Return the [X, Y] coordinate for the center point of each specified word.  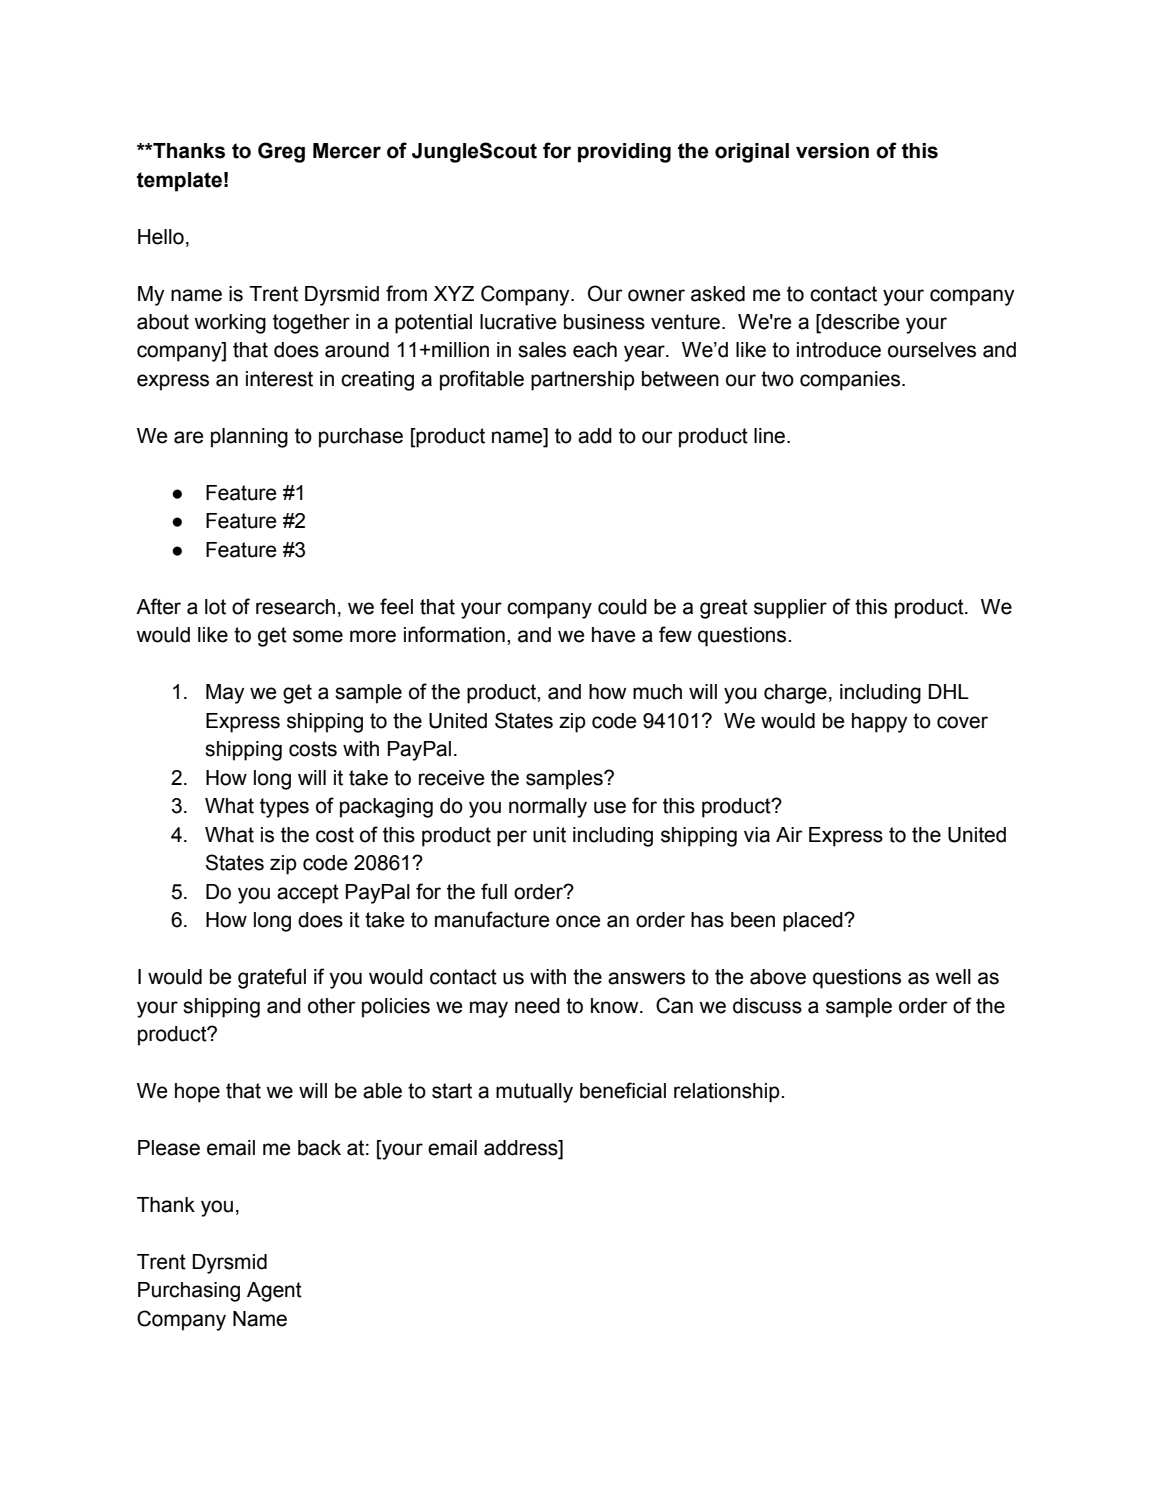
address [522, 1149]
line [771, 436]
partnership [583, 381]
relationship [728, 1093]
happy [879, 723]
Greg [281, 152]
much [657, 692]
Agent [274, 1292]
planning [249, 438]
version [832, 151]
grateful [272, 978]
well [953, 977]
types [284, 808]
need [537, 1006]
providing [624, 153]
